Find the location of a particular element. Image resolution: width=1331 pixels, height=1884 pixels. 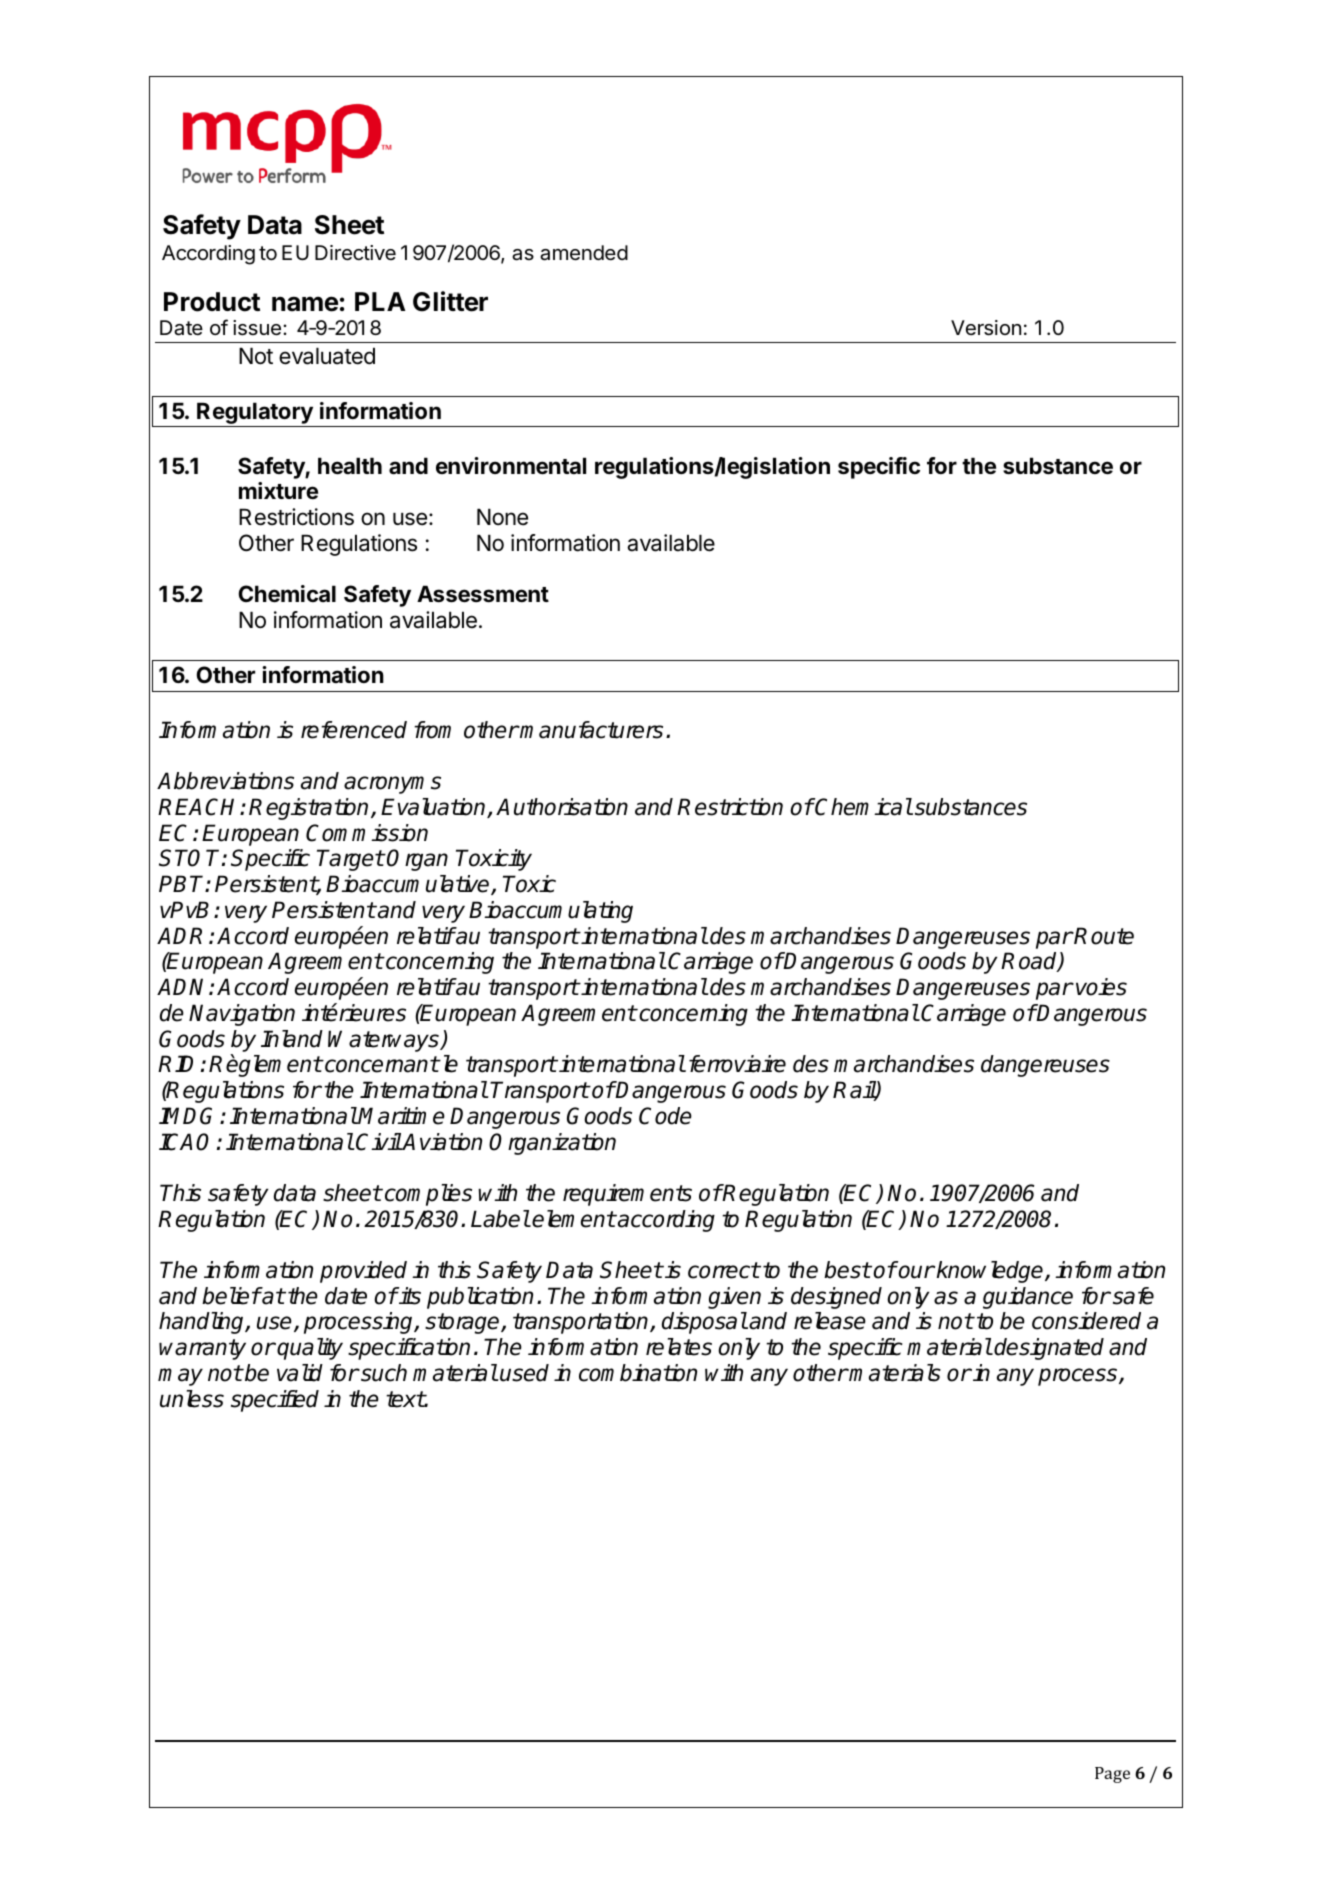

amended is located at coordinates (584, 253).
